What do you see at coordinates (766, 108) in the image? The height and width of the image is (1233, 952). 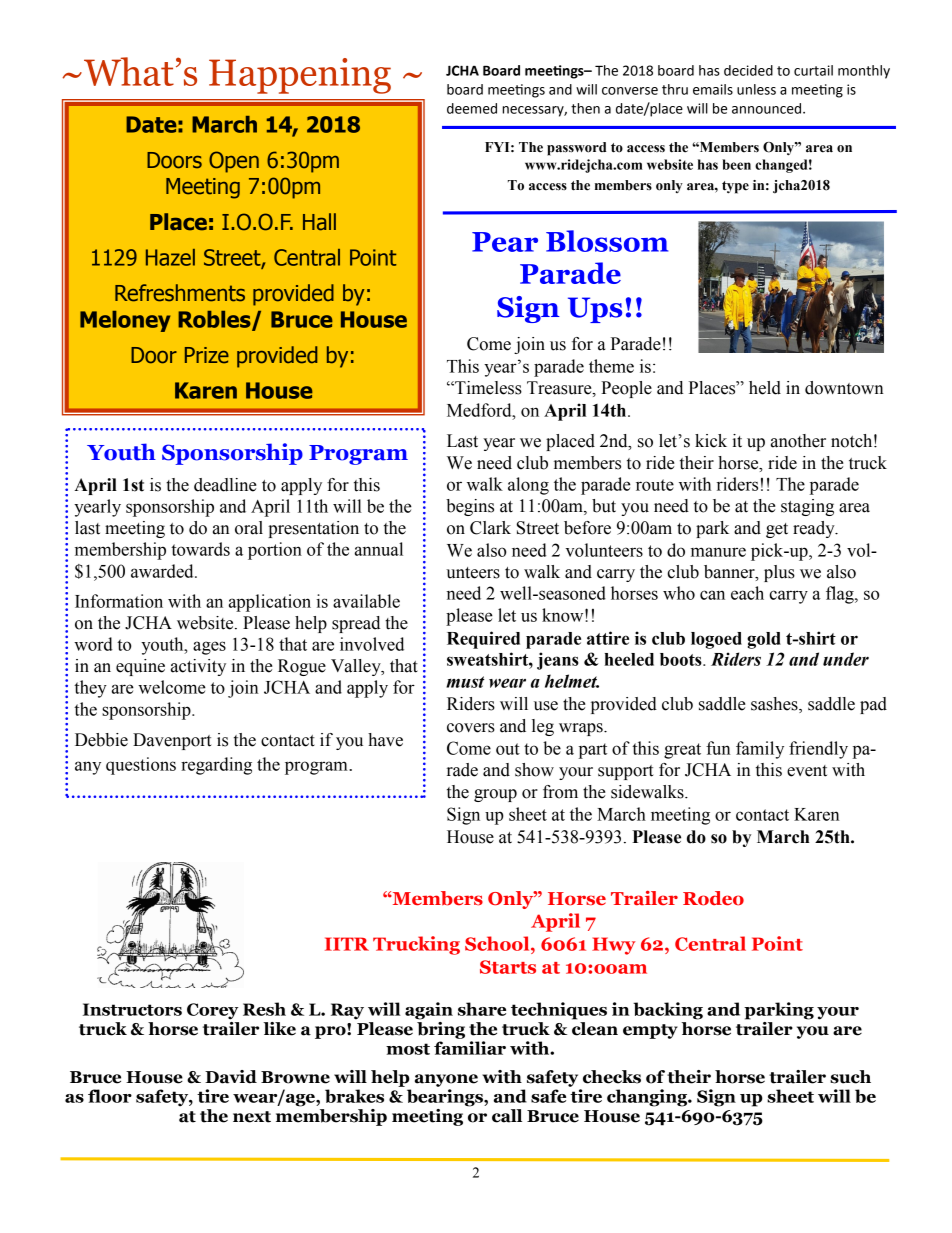 I see `announced` at bounding box center [766, 108].
